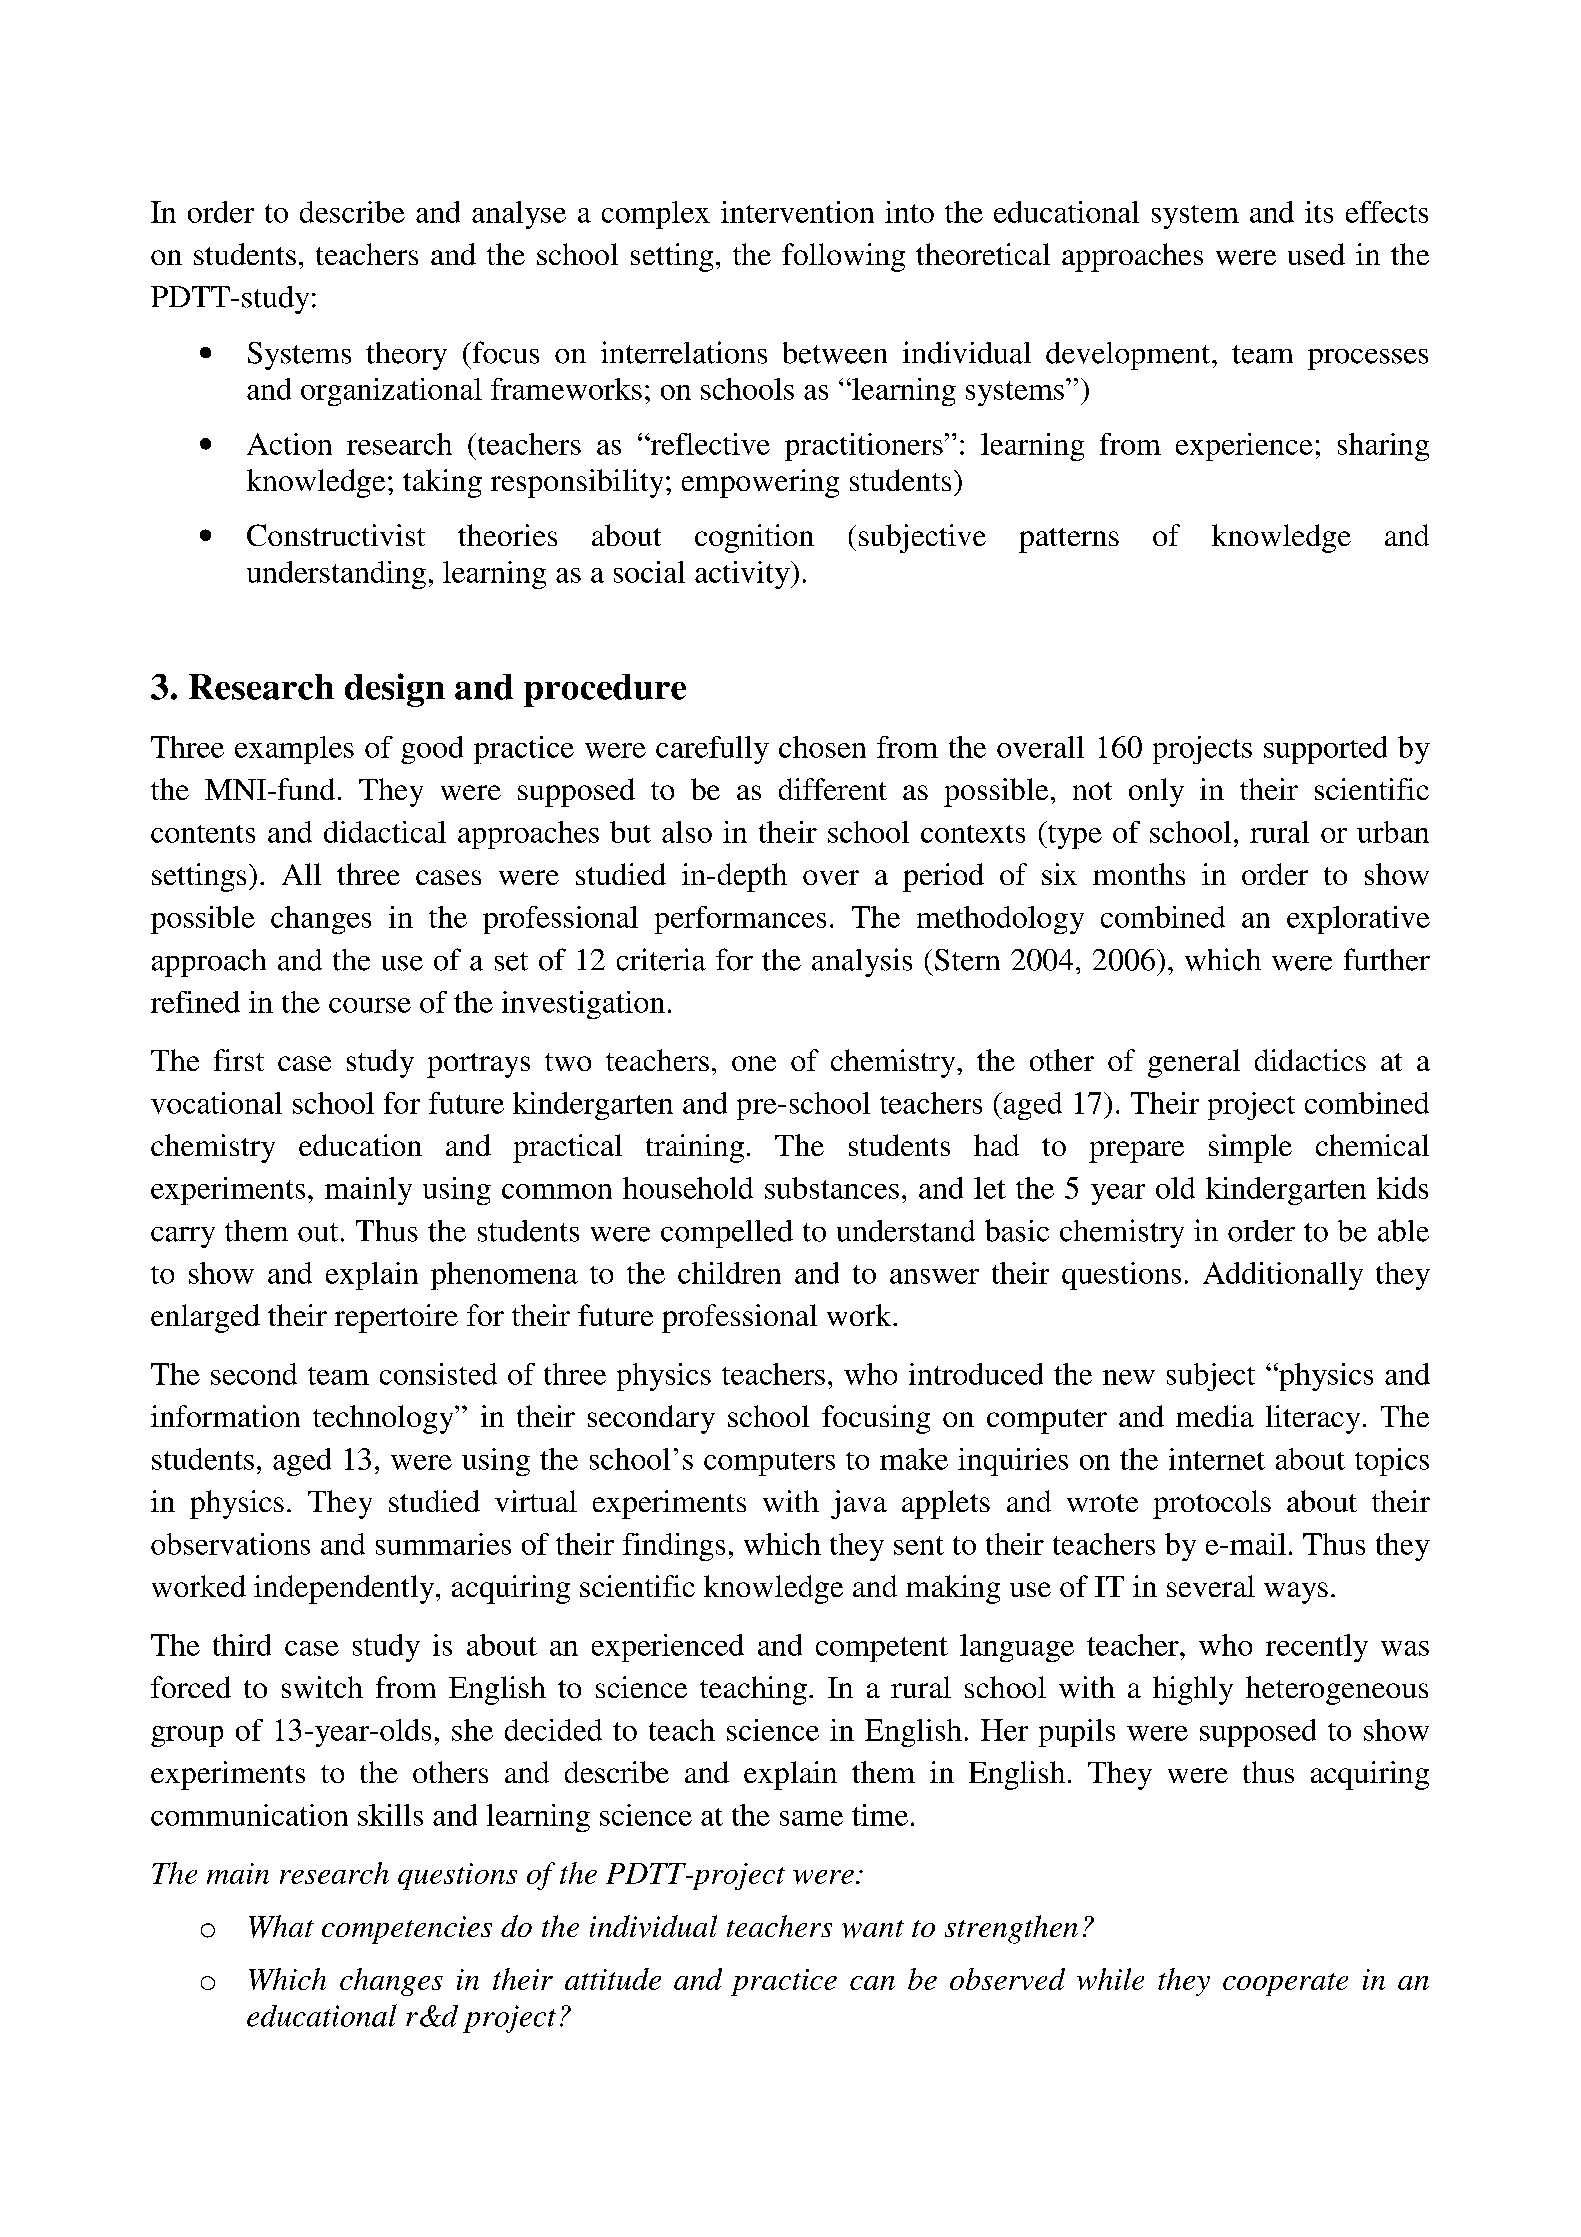 The width and height of the screenshot is (1581, 2237). Describe the element at coordinates (406, 356) in the screenshot. I see `theory` at that location.
